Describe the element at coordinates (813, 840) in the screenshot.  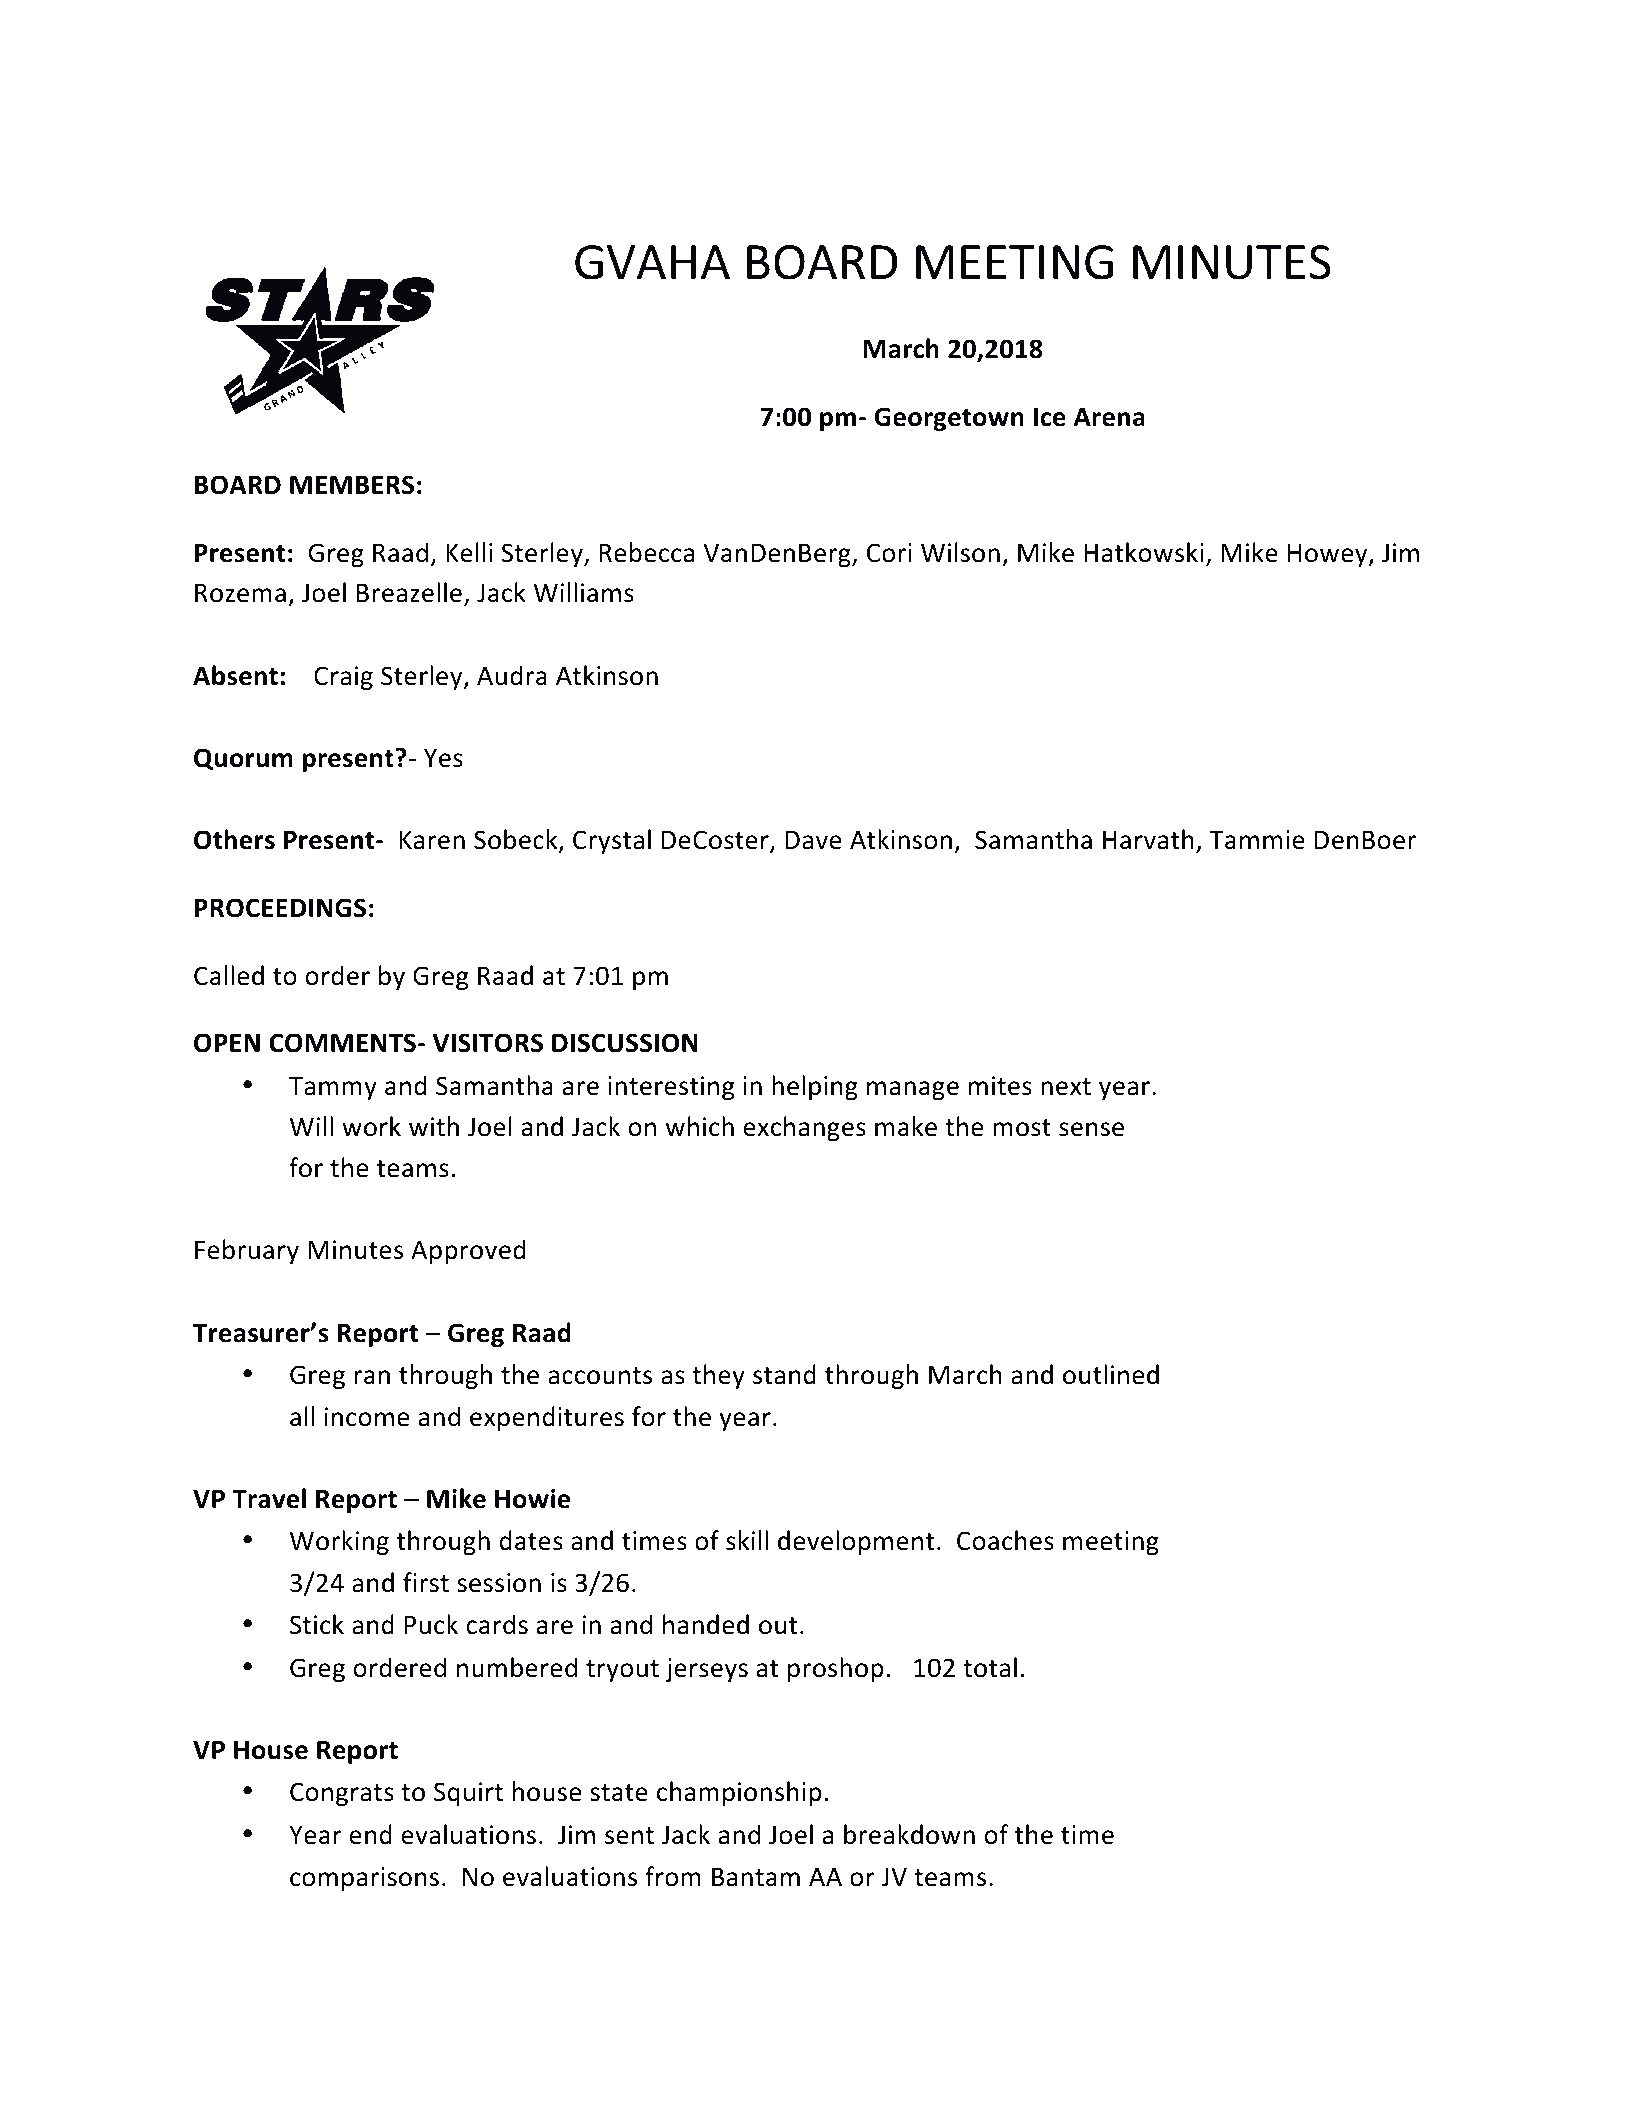
I see `Dave` at that location.
